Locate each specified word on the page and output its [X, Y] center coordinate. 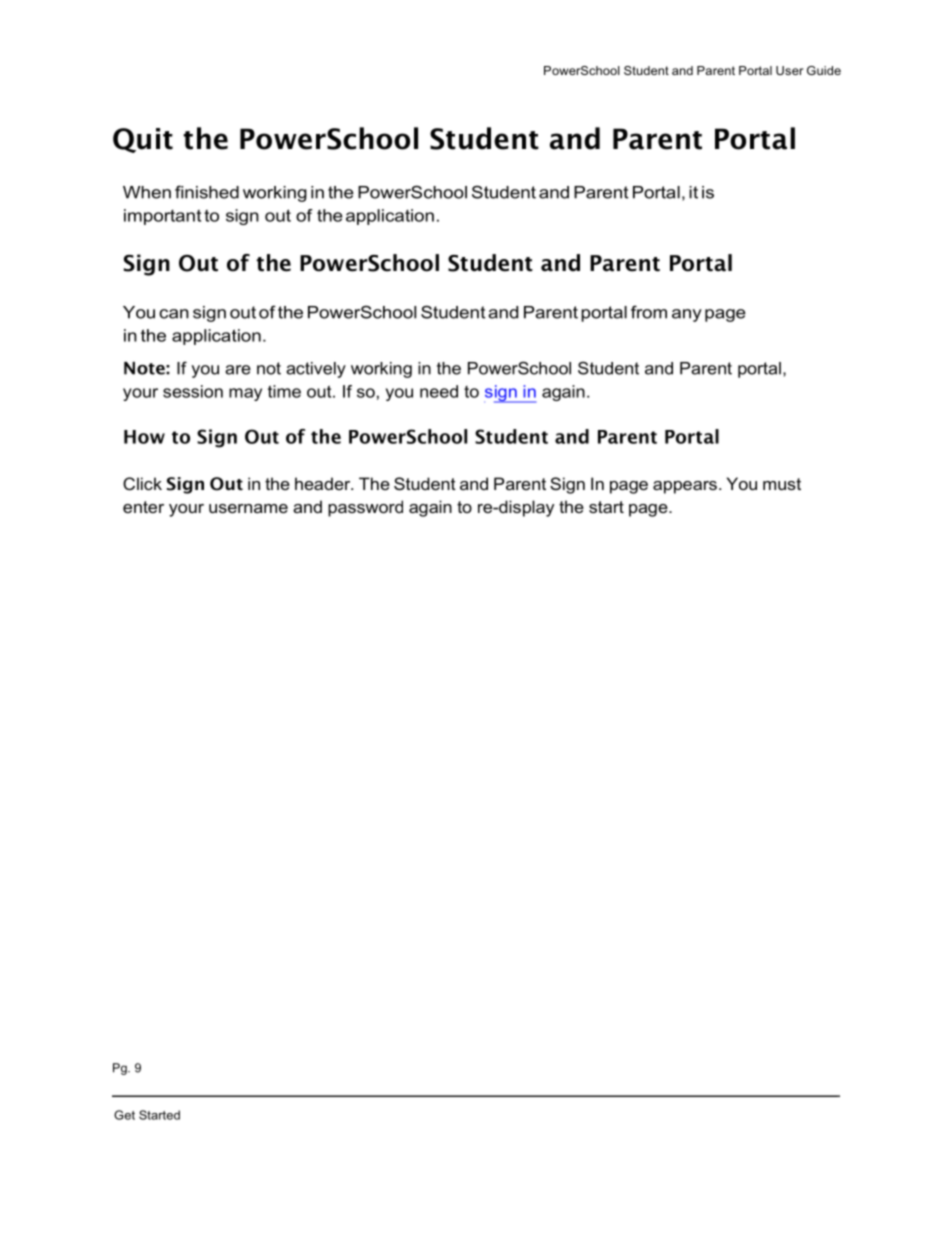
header [324, 483]
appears [685, 487]
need [439, 391]
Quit [143, 140]
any [687, 315]
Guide [824, 70]
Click [142, 483]
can [174, 314]
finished [207, 192]
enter [143, 507]
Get [124, 1115]
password [365, 508]
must [782, 484]
